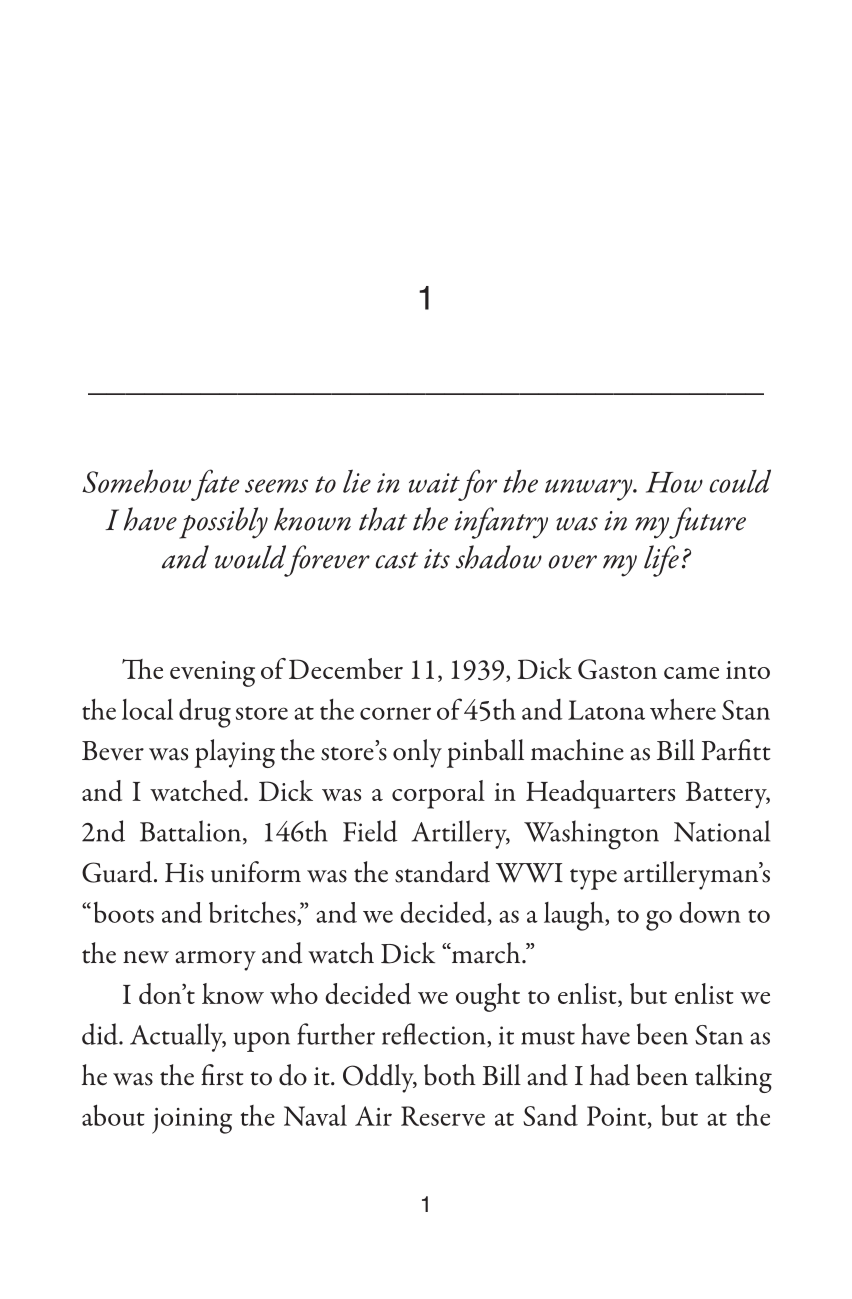 This screenshot has height=1299, width=852. What do you see at coordinates (192, 1120) in the screenshot?
I see `joining` at bounding box center [192, 1120].
